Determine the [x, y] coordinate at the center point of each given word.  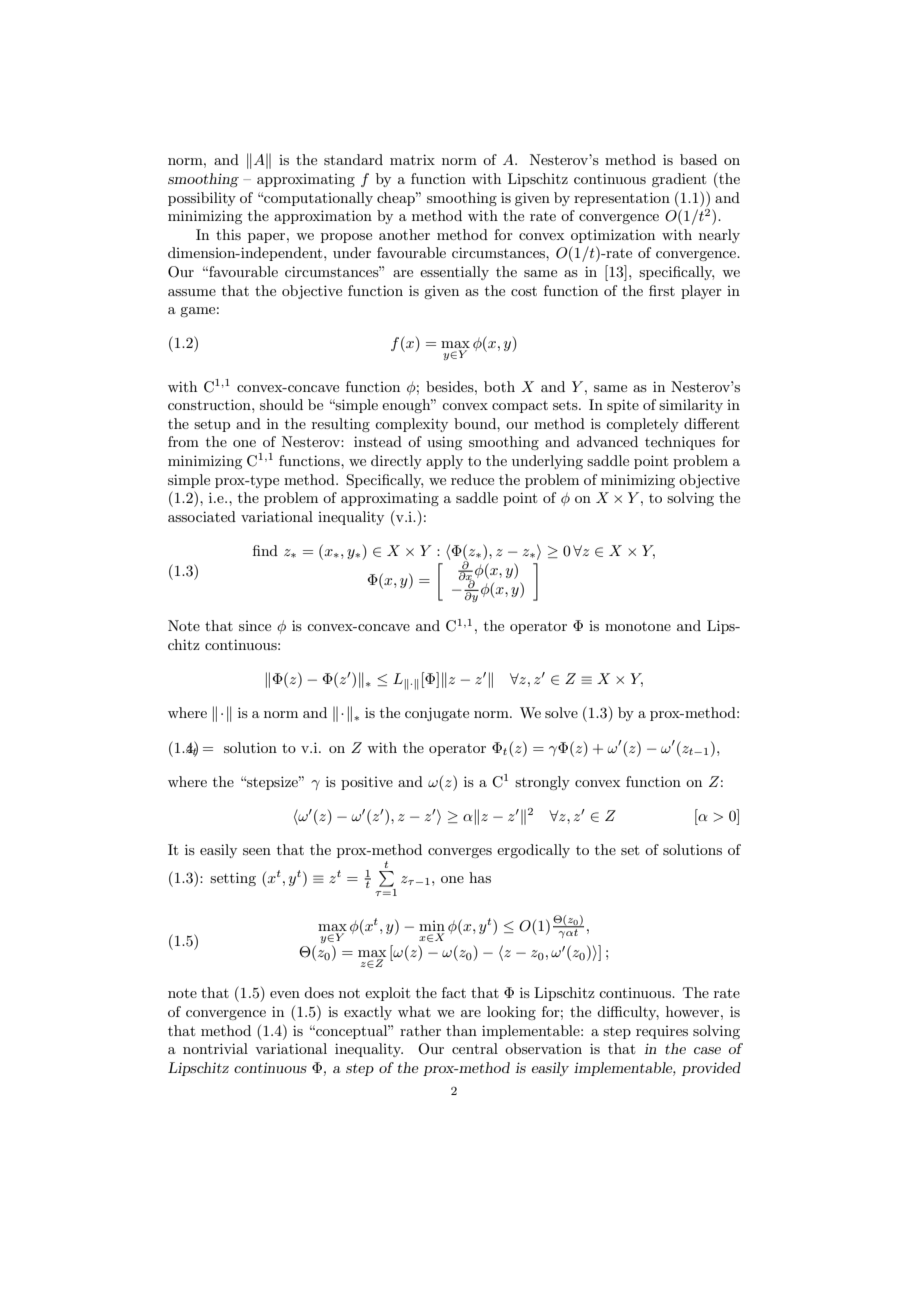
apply [444, 462]
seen [257, 851]
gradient [679, 180]
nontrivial [215, 1048]
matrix [412, 159]
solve [561, 712]
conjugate [437, 714]
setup [212, 426]
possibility [202, 199]
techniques [680, 443]
